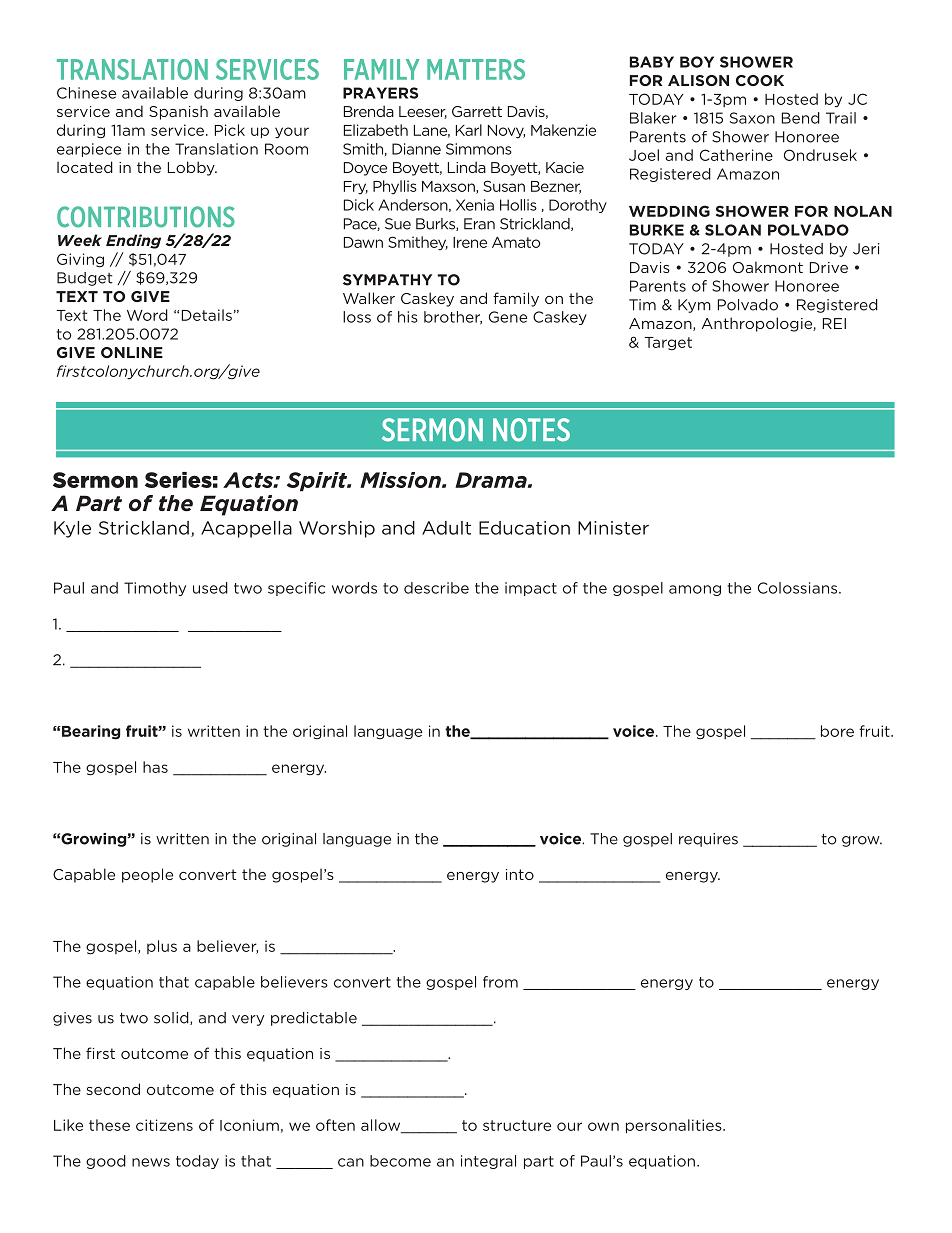  What do you see at coordinates (178, 112) in the image?
I see `Spanish` at bounding box center [178, 112].
